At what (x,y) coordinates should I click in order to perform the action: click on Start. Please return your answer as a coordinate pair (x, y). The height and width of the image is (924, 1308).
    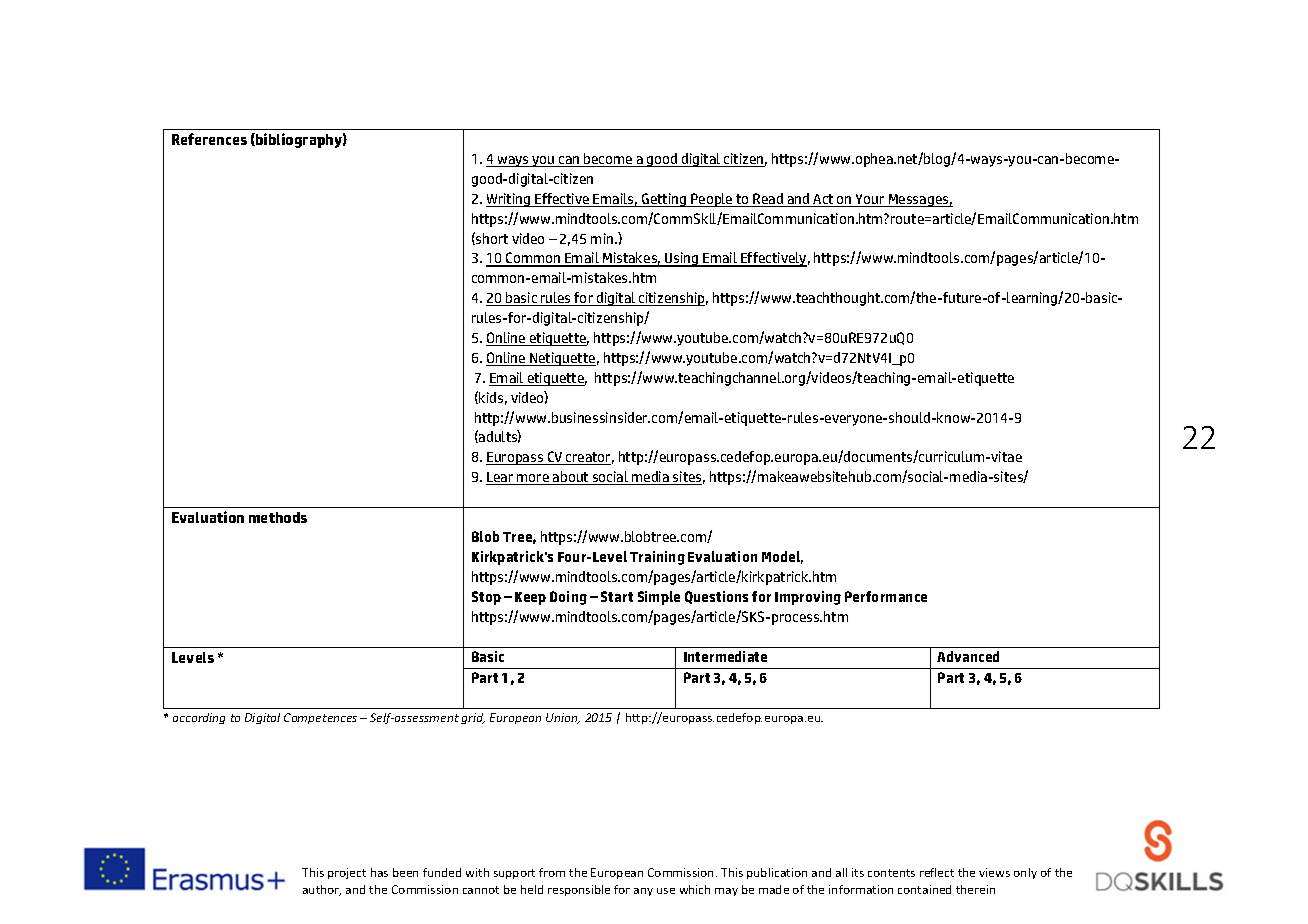
    Looking at the image, I should click on (617, 596).
